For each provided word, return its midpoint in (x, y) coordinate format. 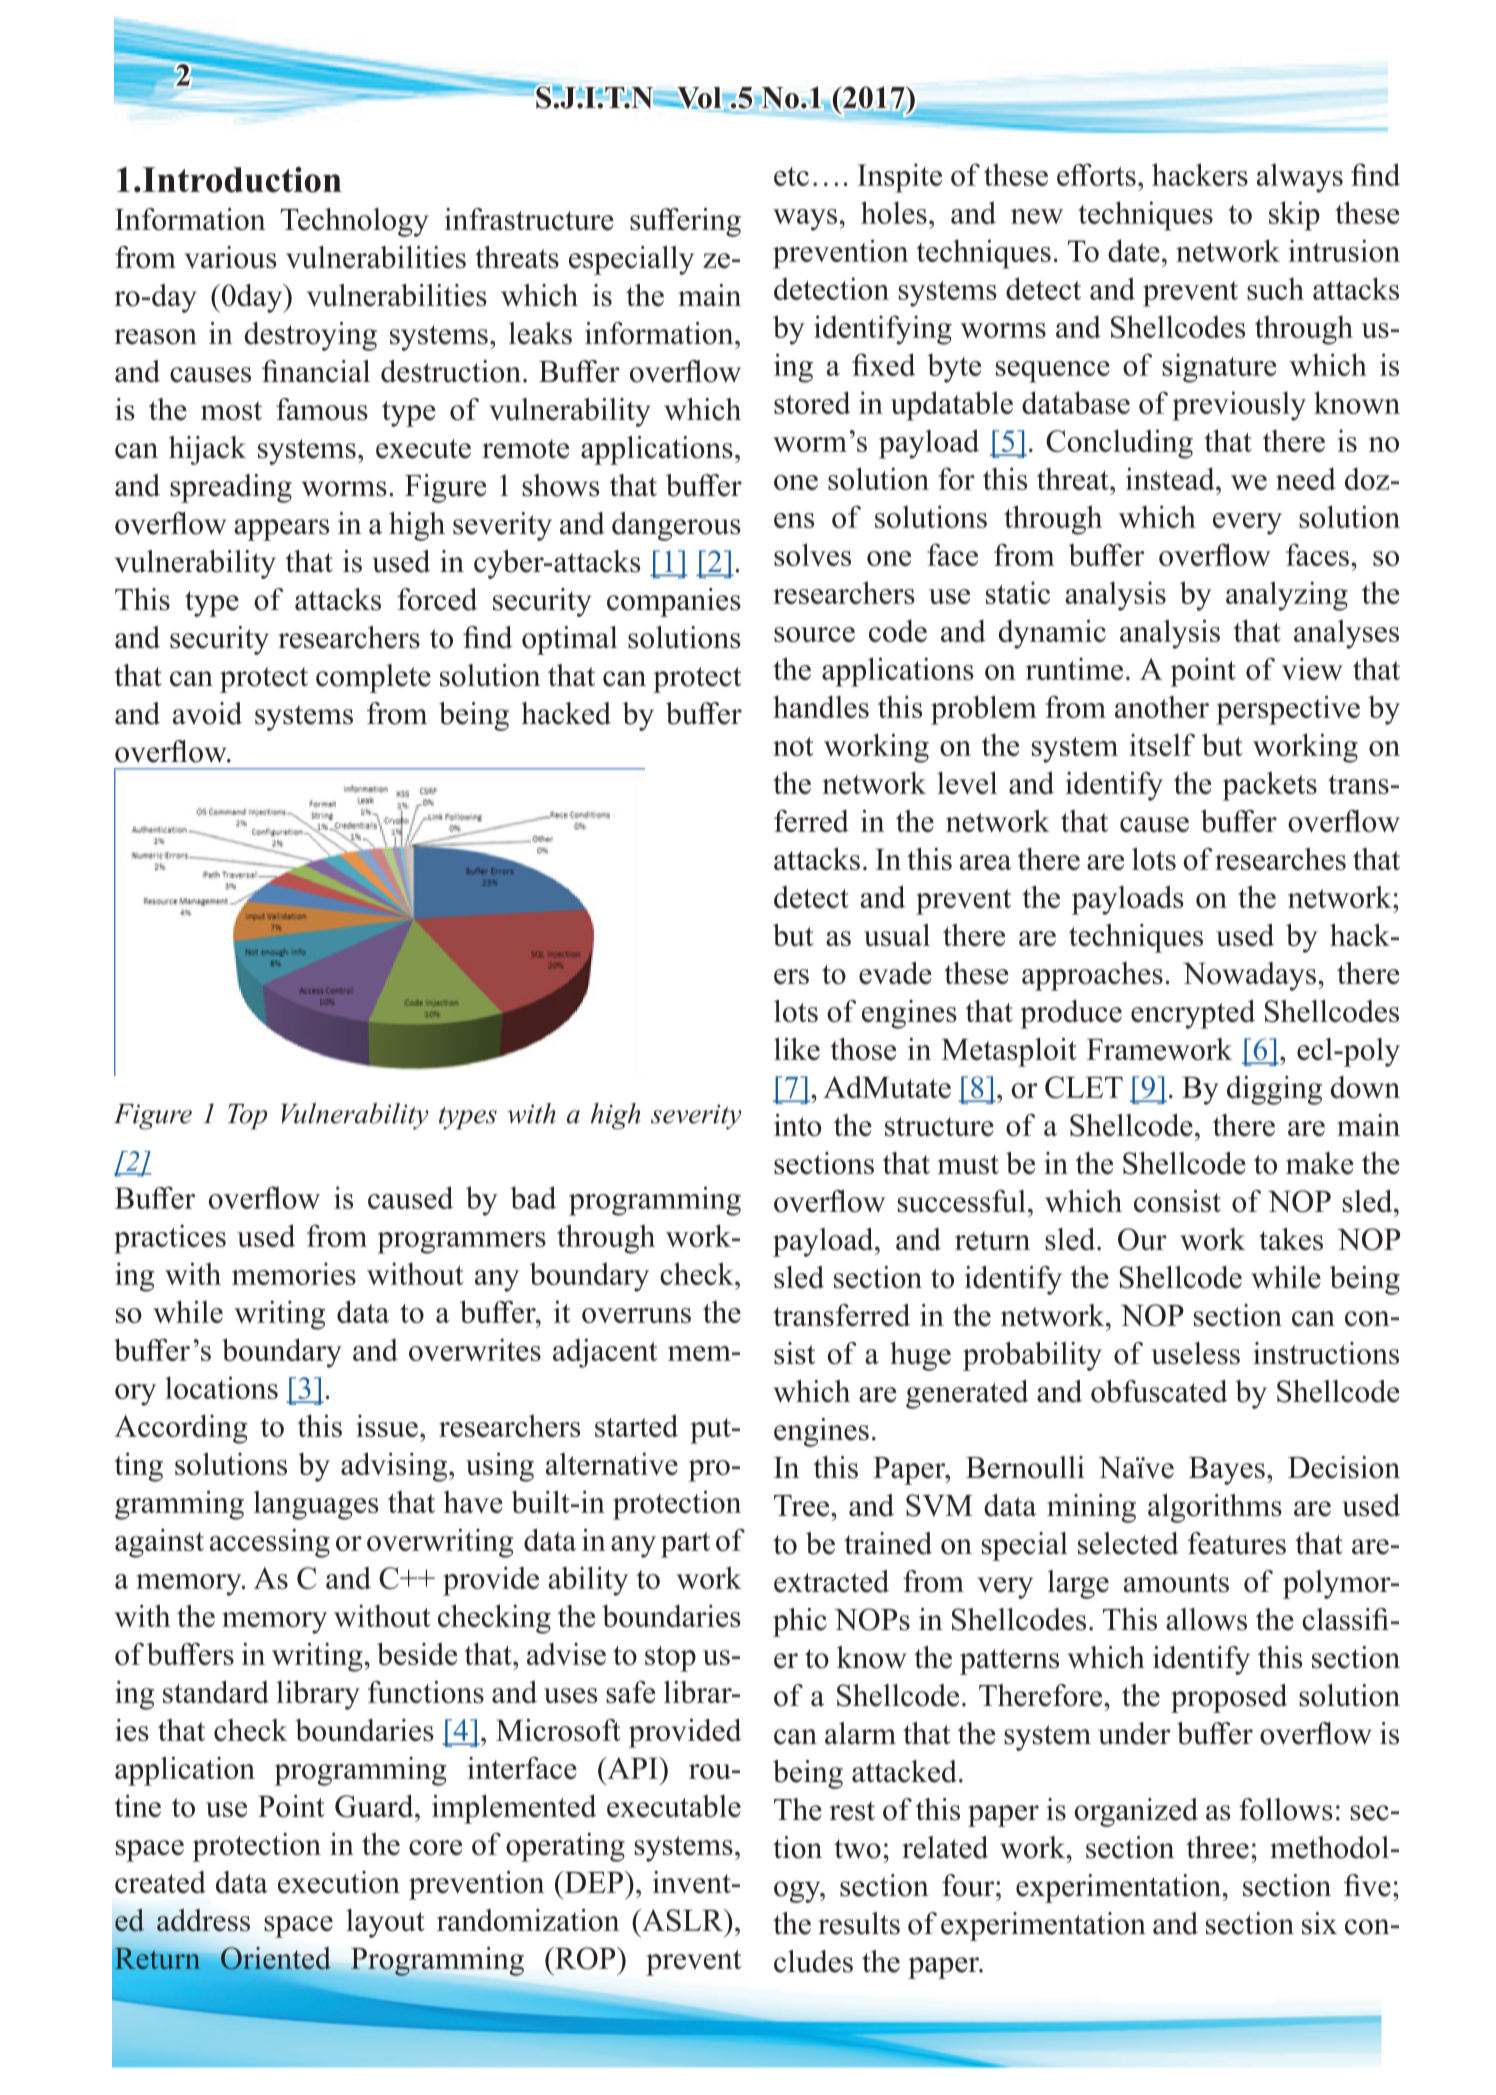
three (1217, 1847)
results (859, 1923)
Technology (354, 222)
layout (385, 1923)
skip (1294, 216)
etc (791, 176)
